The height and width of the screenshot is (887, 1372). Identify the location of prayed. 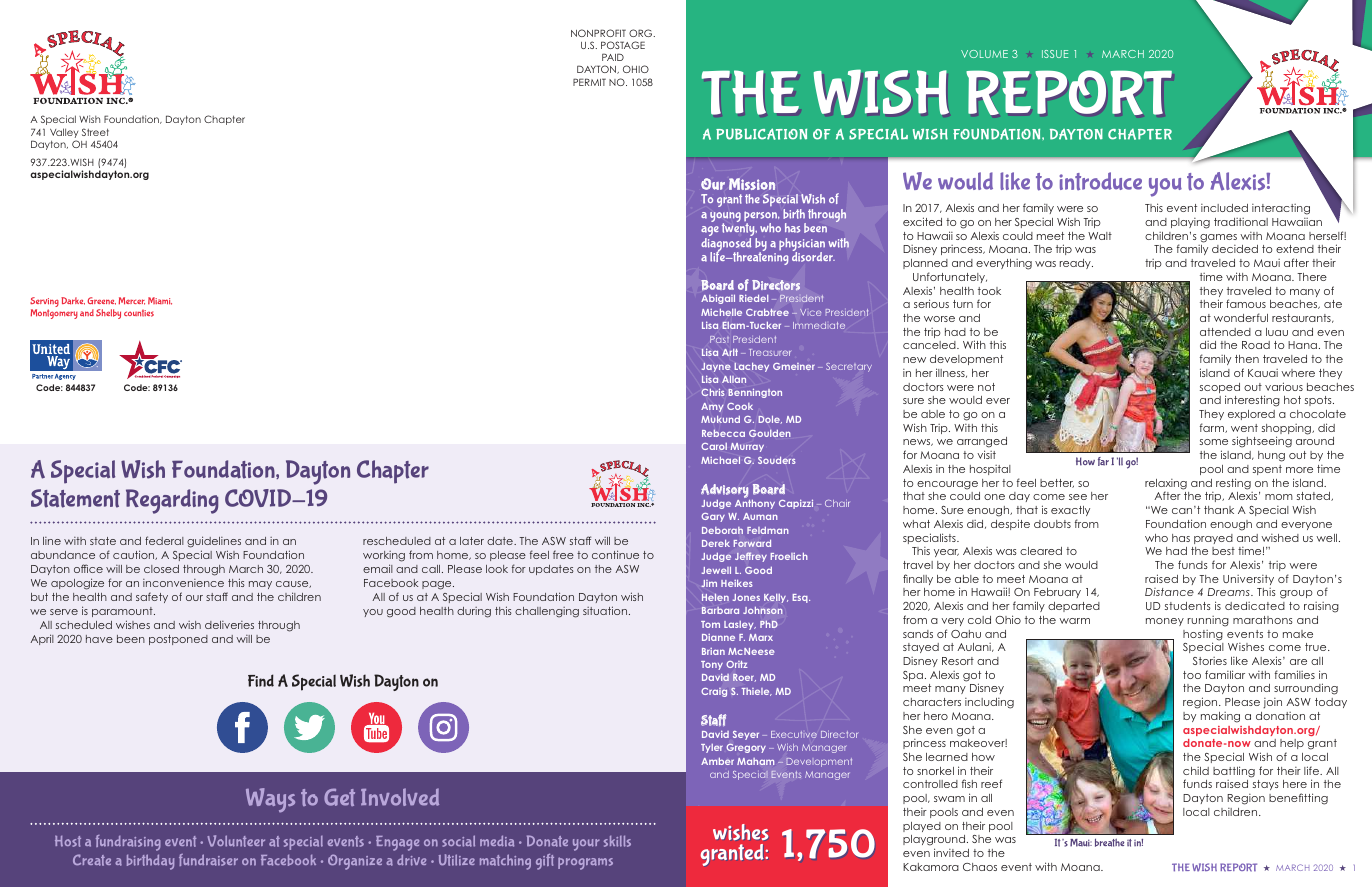
(1213, 539).
